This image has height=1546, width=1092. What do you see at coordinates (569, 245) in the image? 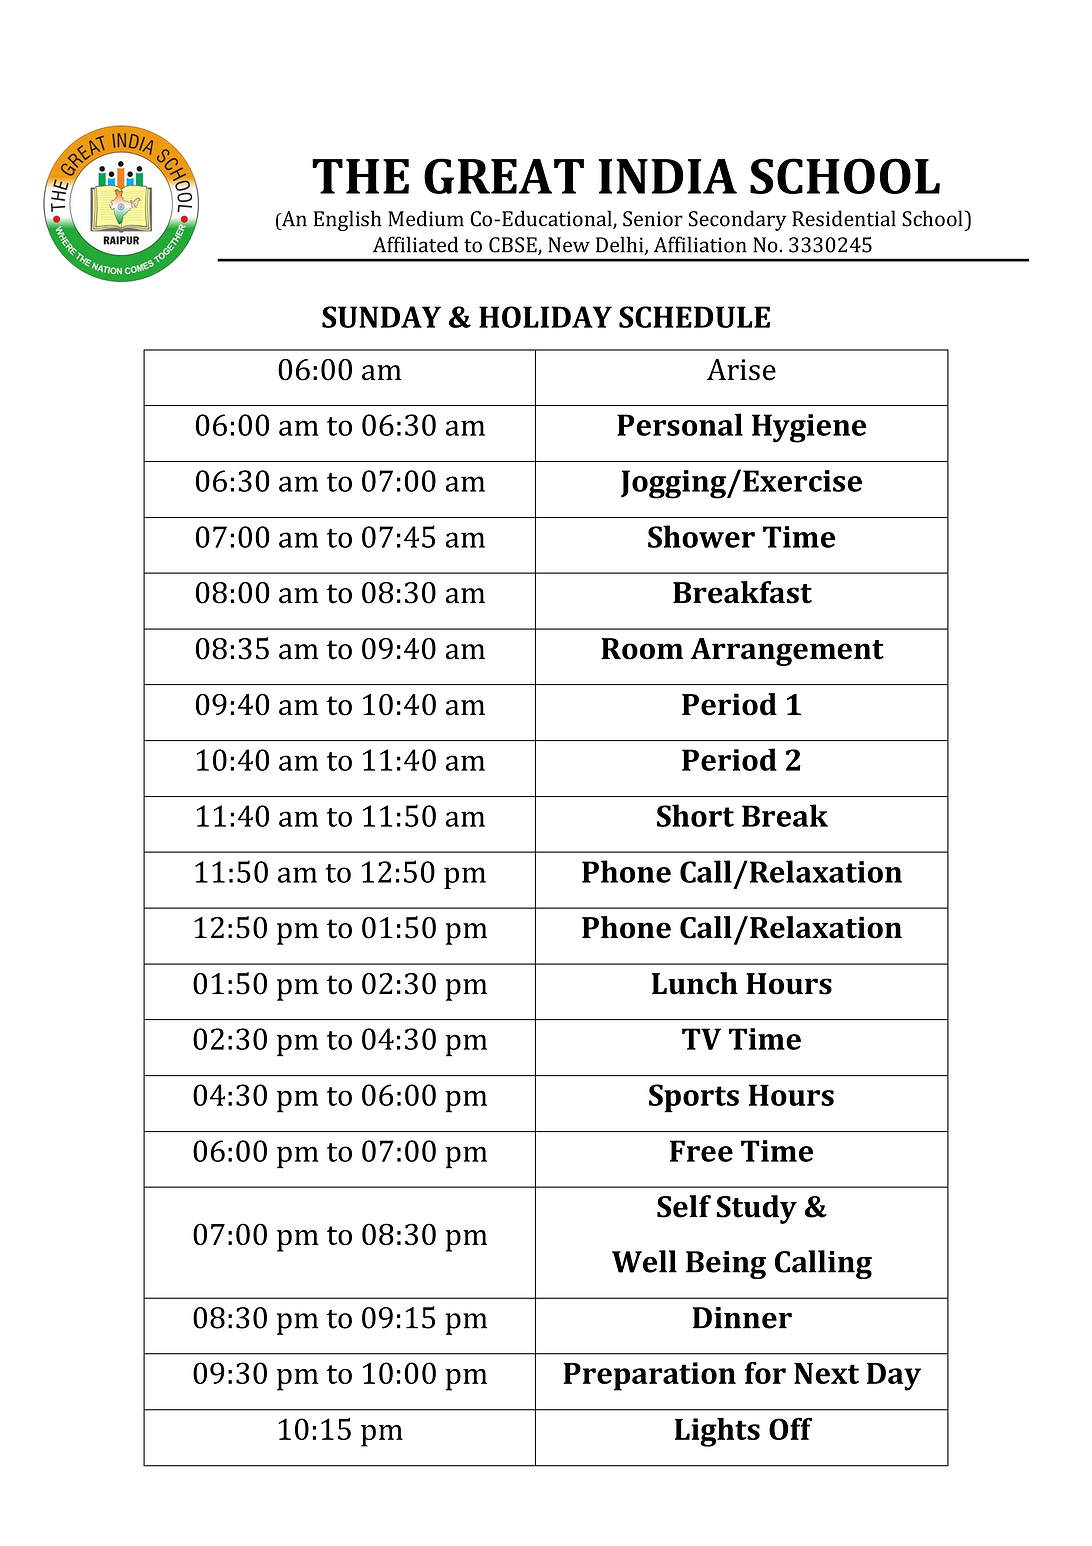
I see `New` at bounding box center [569, 245].
